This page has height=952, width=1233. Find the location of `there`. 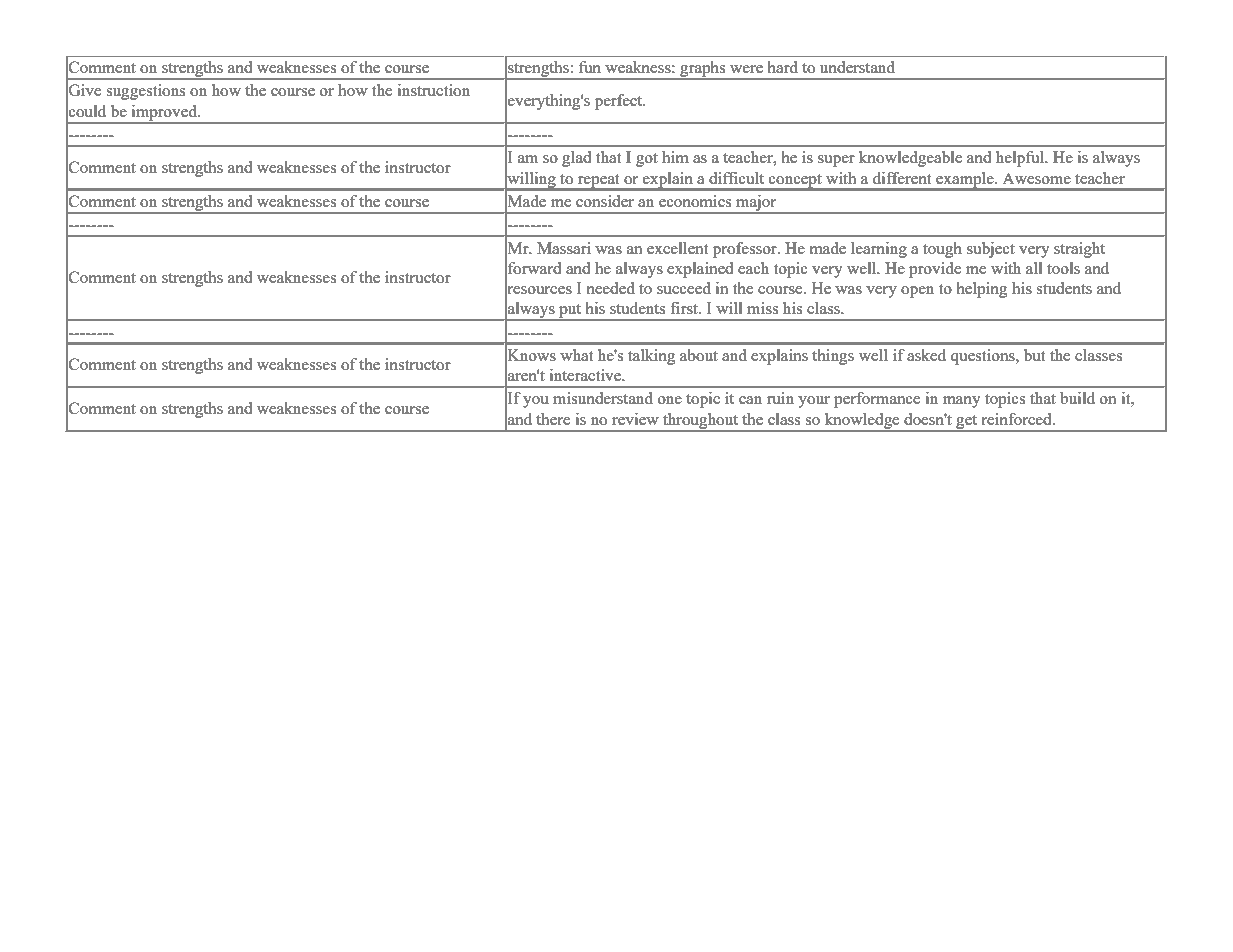

there is located at coordinates (553, 419).
